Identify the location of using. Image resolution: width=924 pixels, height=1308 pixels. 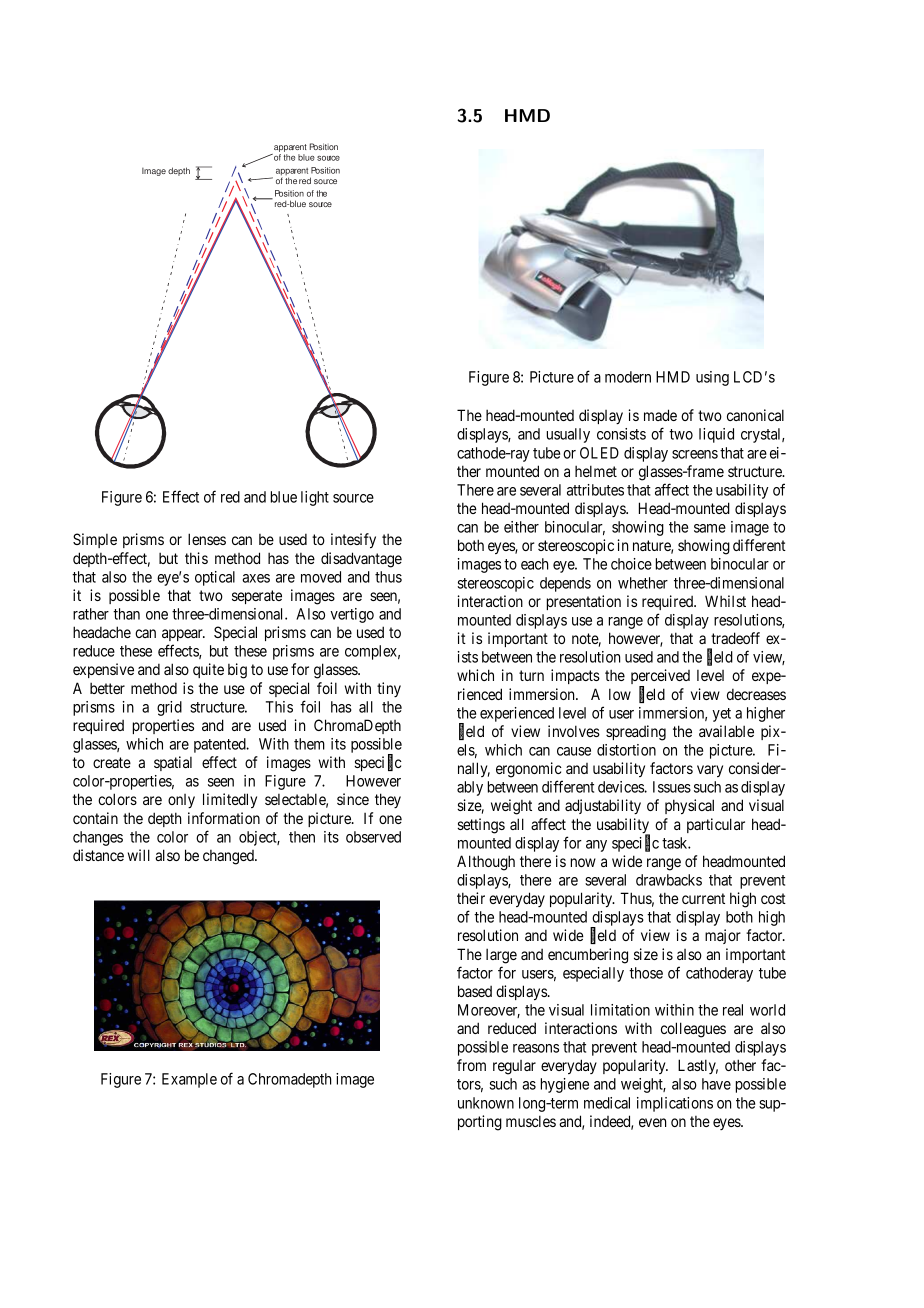
(712, 378).
